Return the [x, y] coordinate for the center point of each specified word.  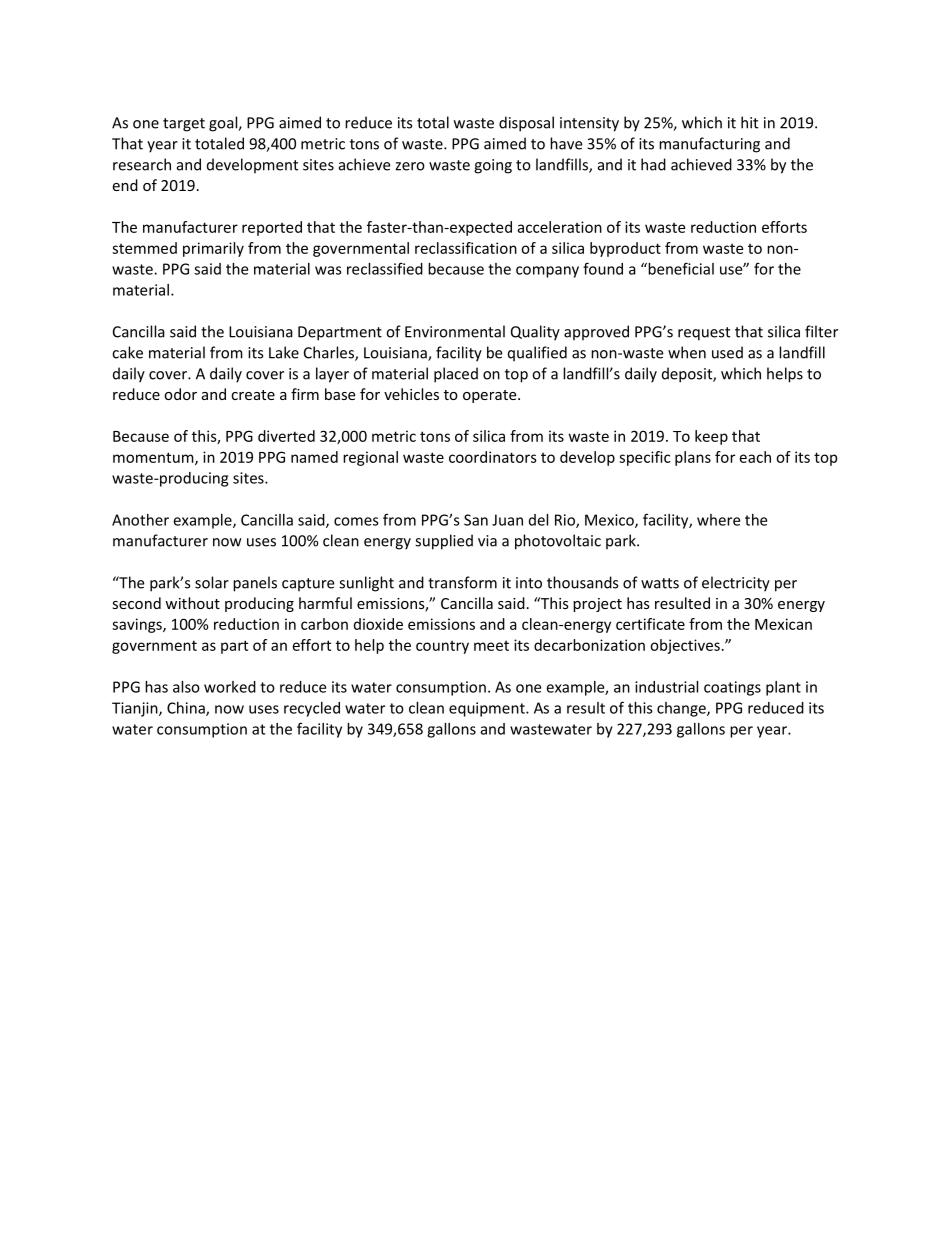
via [487, 541]
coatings [732, 688]
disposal [526, 124]
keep [711, 437]
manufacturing [709, 145]
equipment [488, 709]
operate [491, 396]
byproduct [625, 249]
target [184, 125]
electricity [736, 584]
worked [230, 687]
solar [212, 582]
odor [180, 394]
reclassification [466, 248]
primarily [213, 249]
